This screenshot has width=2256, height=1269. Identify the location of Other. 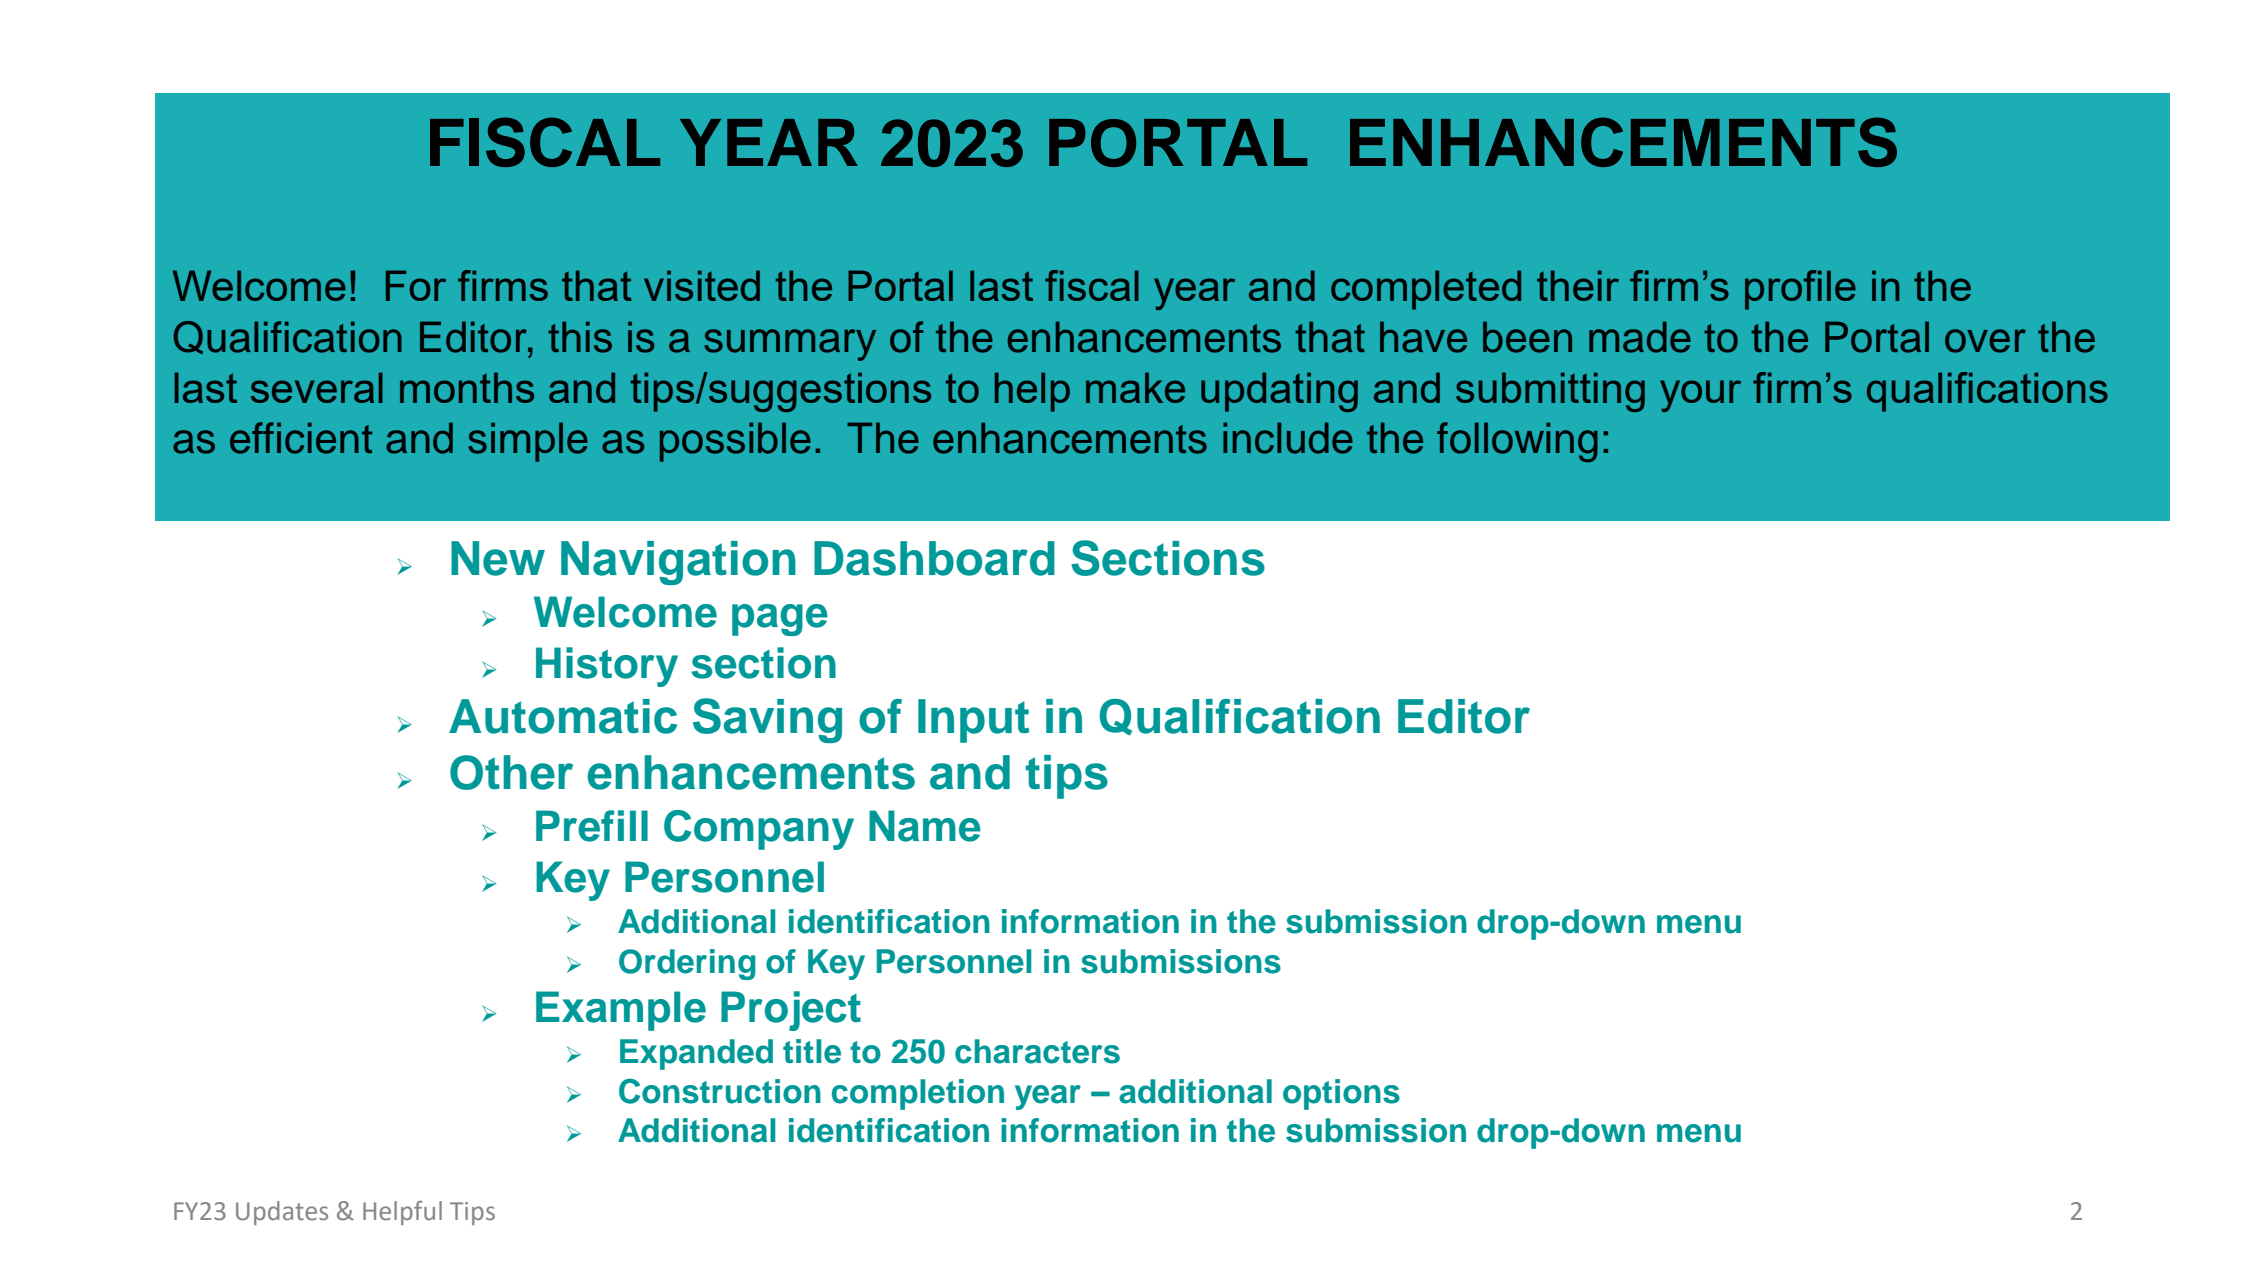
(511, 772).
